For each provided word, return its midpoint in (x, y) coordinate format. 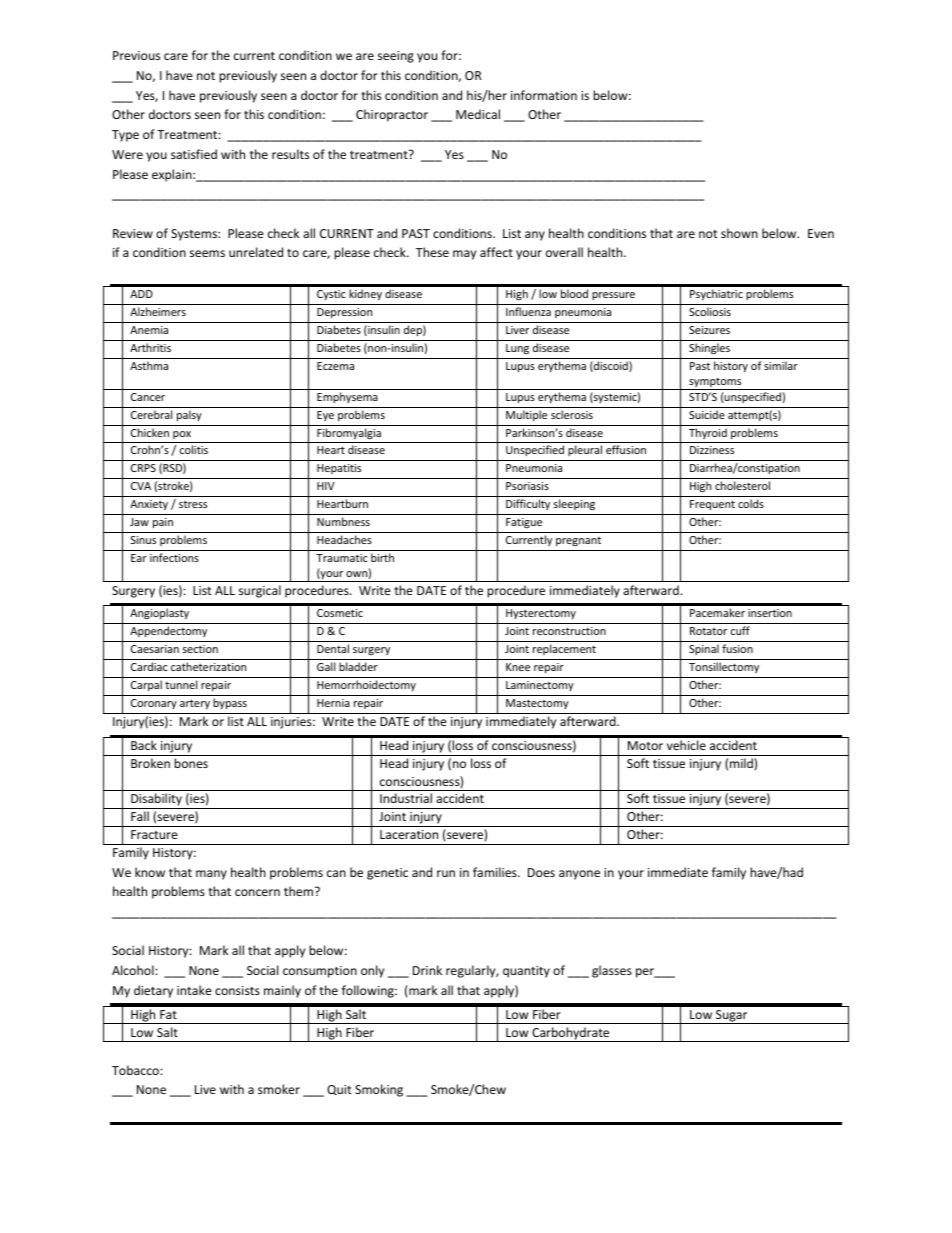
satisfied (194, 154)
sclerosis (572, 414)
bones (191, 763)
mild (742, 763)
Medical (478, 114)
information (544, 95)
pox (182, 435)
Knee (518, 667)
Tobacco (136, 1070)
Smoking (379, 1090)
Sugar (732, 1017)
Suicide (707, 414)
